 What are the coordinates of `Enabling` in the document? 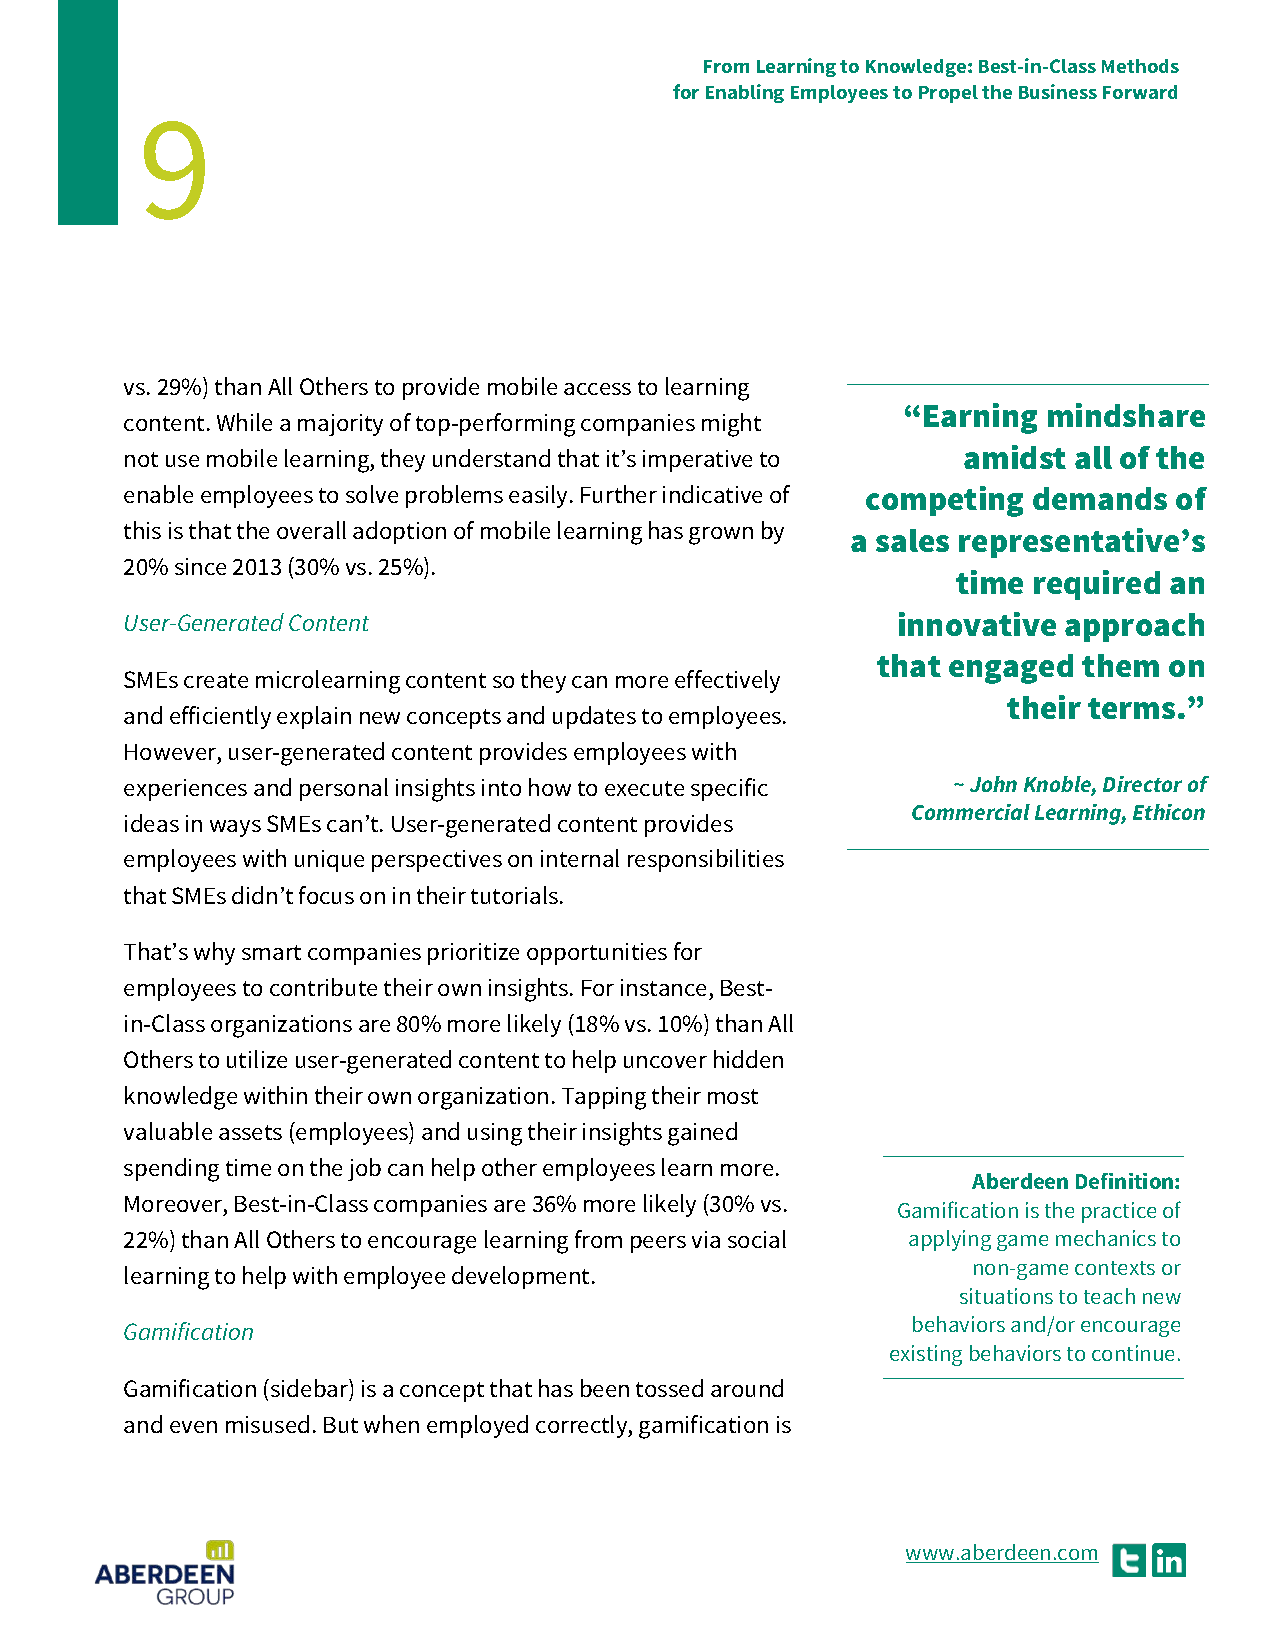 It's located at (745, 93).
